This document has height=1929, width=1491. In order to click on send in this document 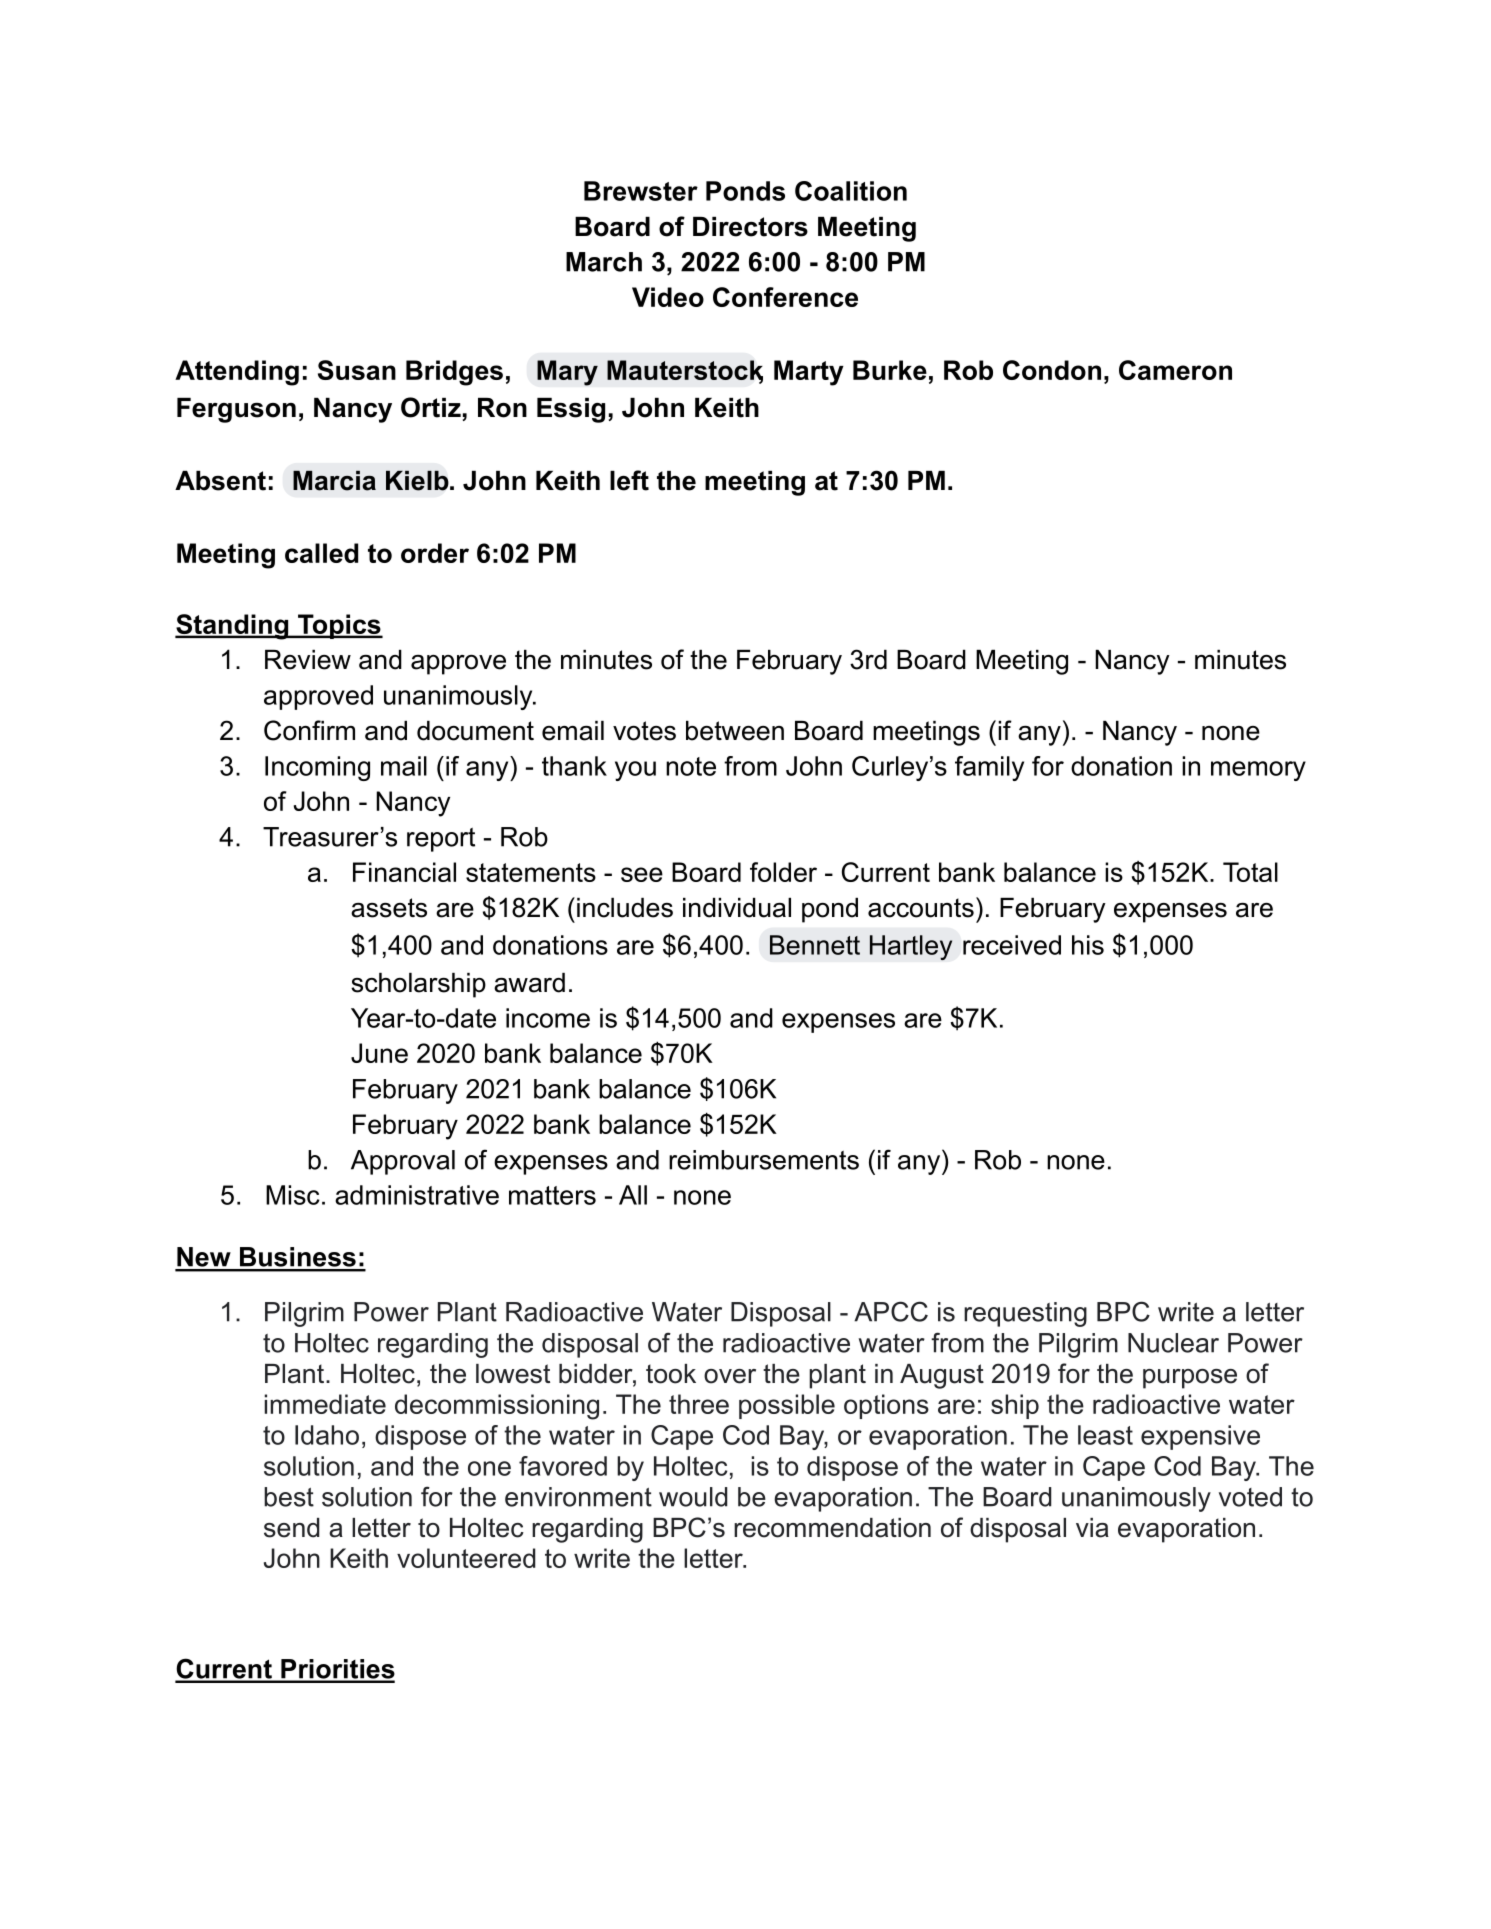, I will do `click(292, 1528)`.
